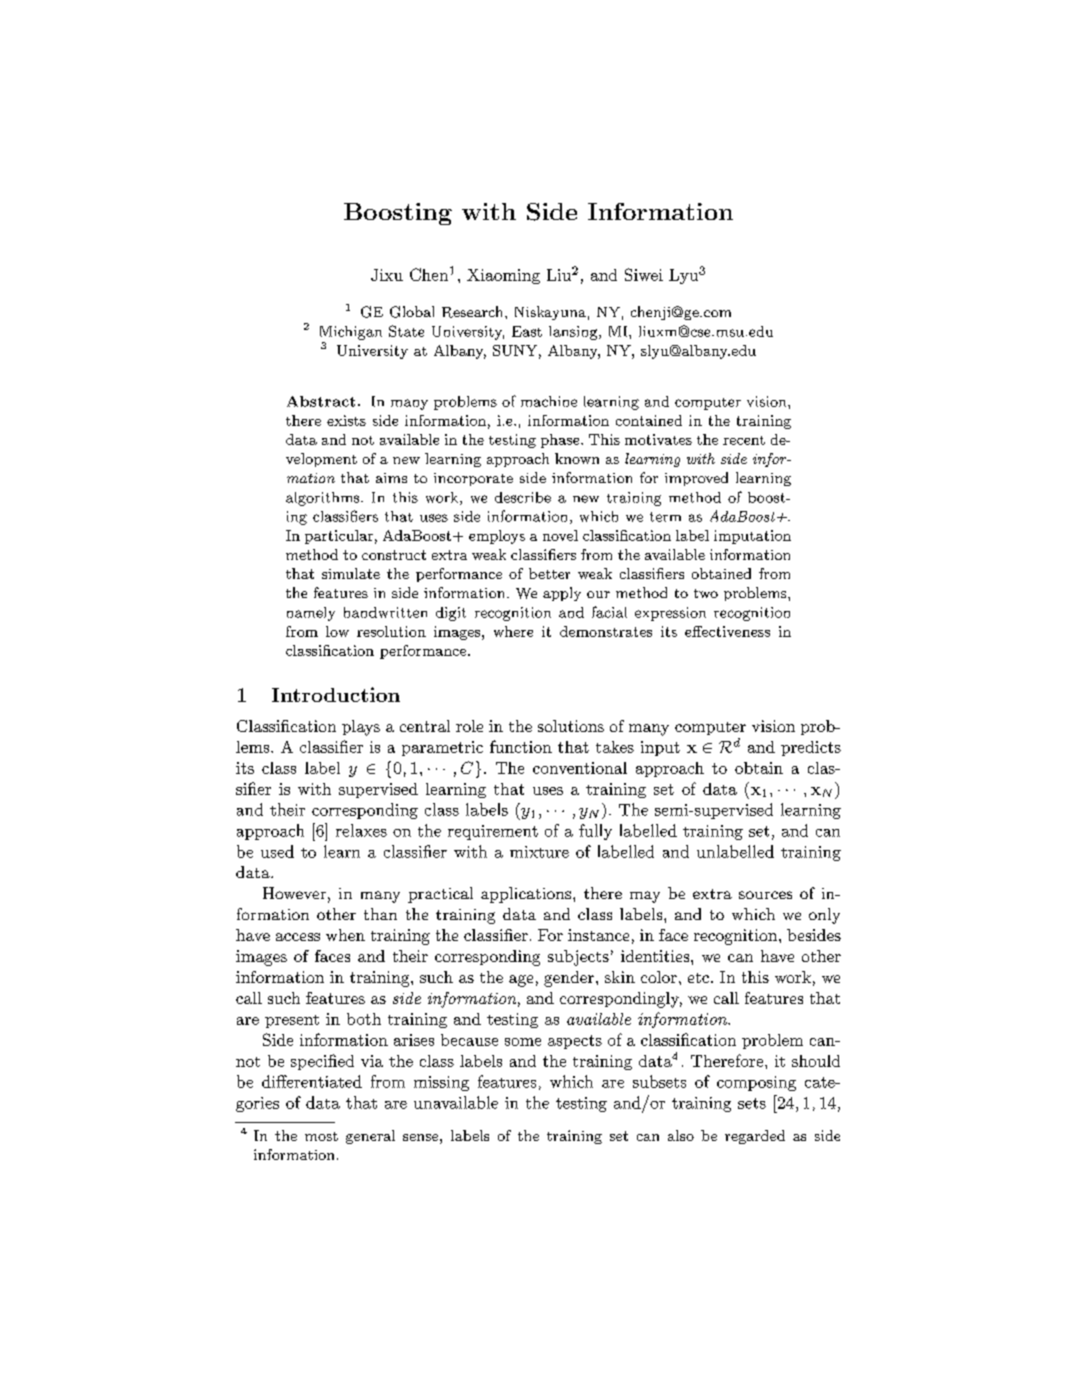 This image has height=1386, width=1071. Describe the element at coordinates (321, 1136) in the image. I see `most` at that location.
